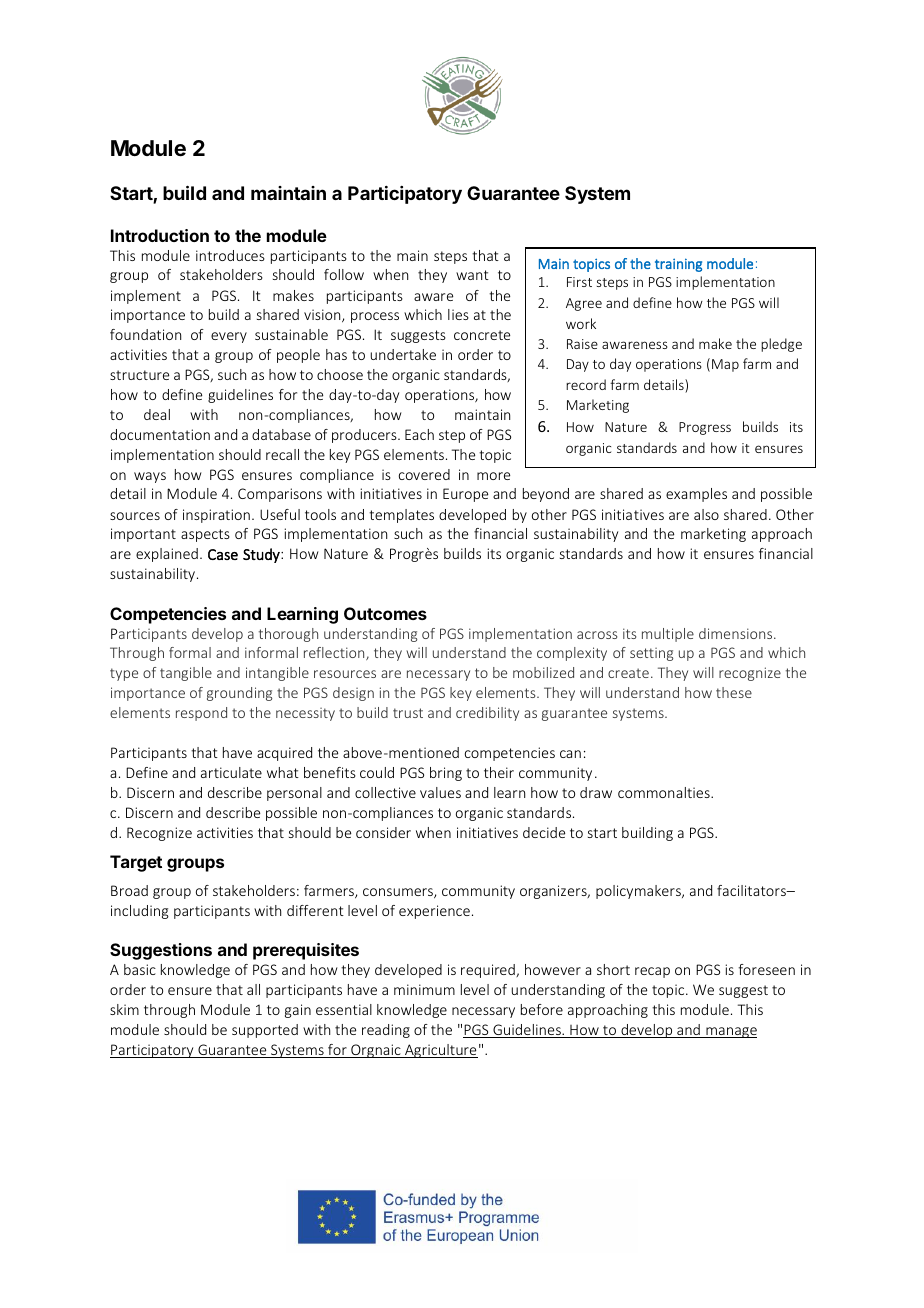  I want to click on introduces, so click(230, 255).
